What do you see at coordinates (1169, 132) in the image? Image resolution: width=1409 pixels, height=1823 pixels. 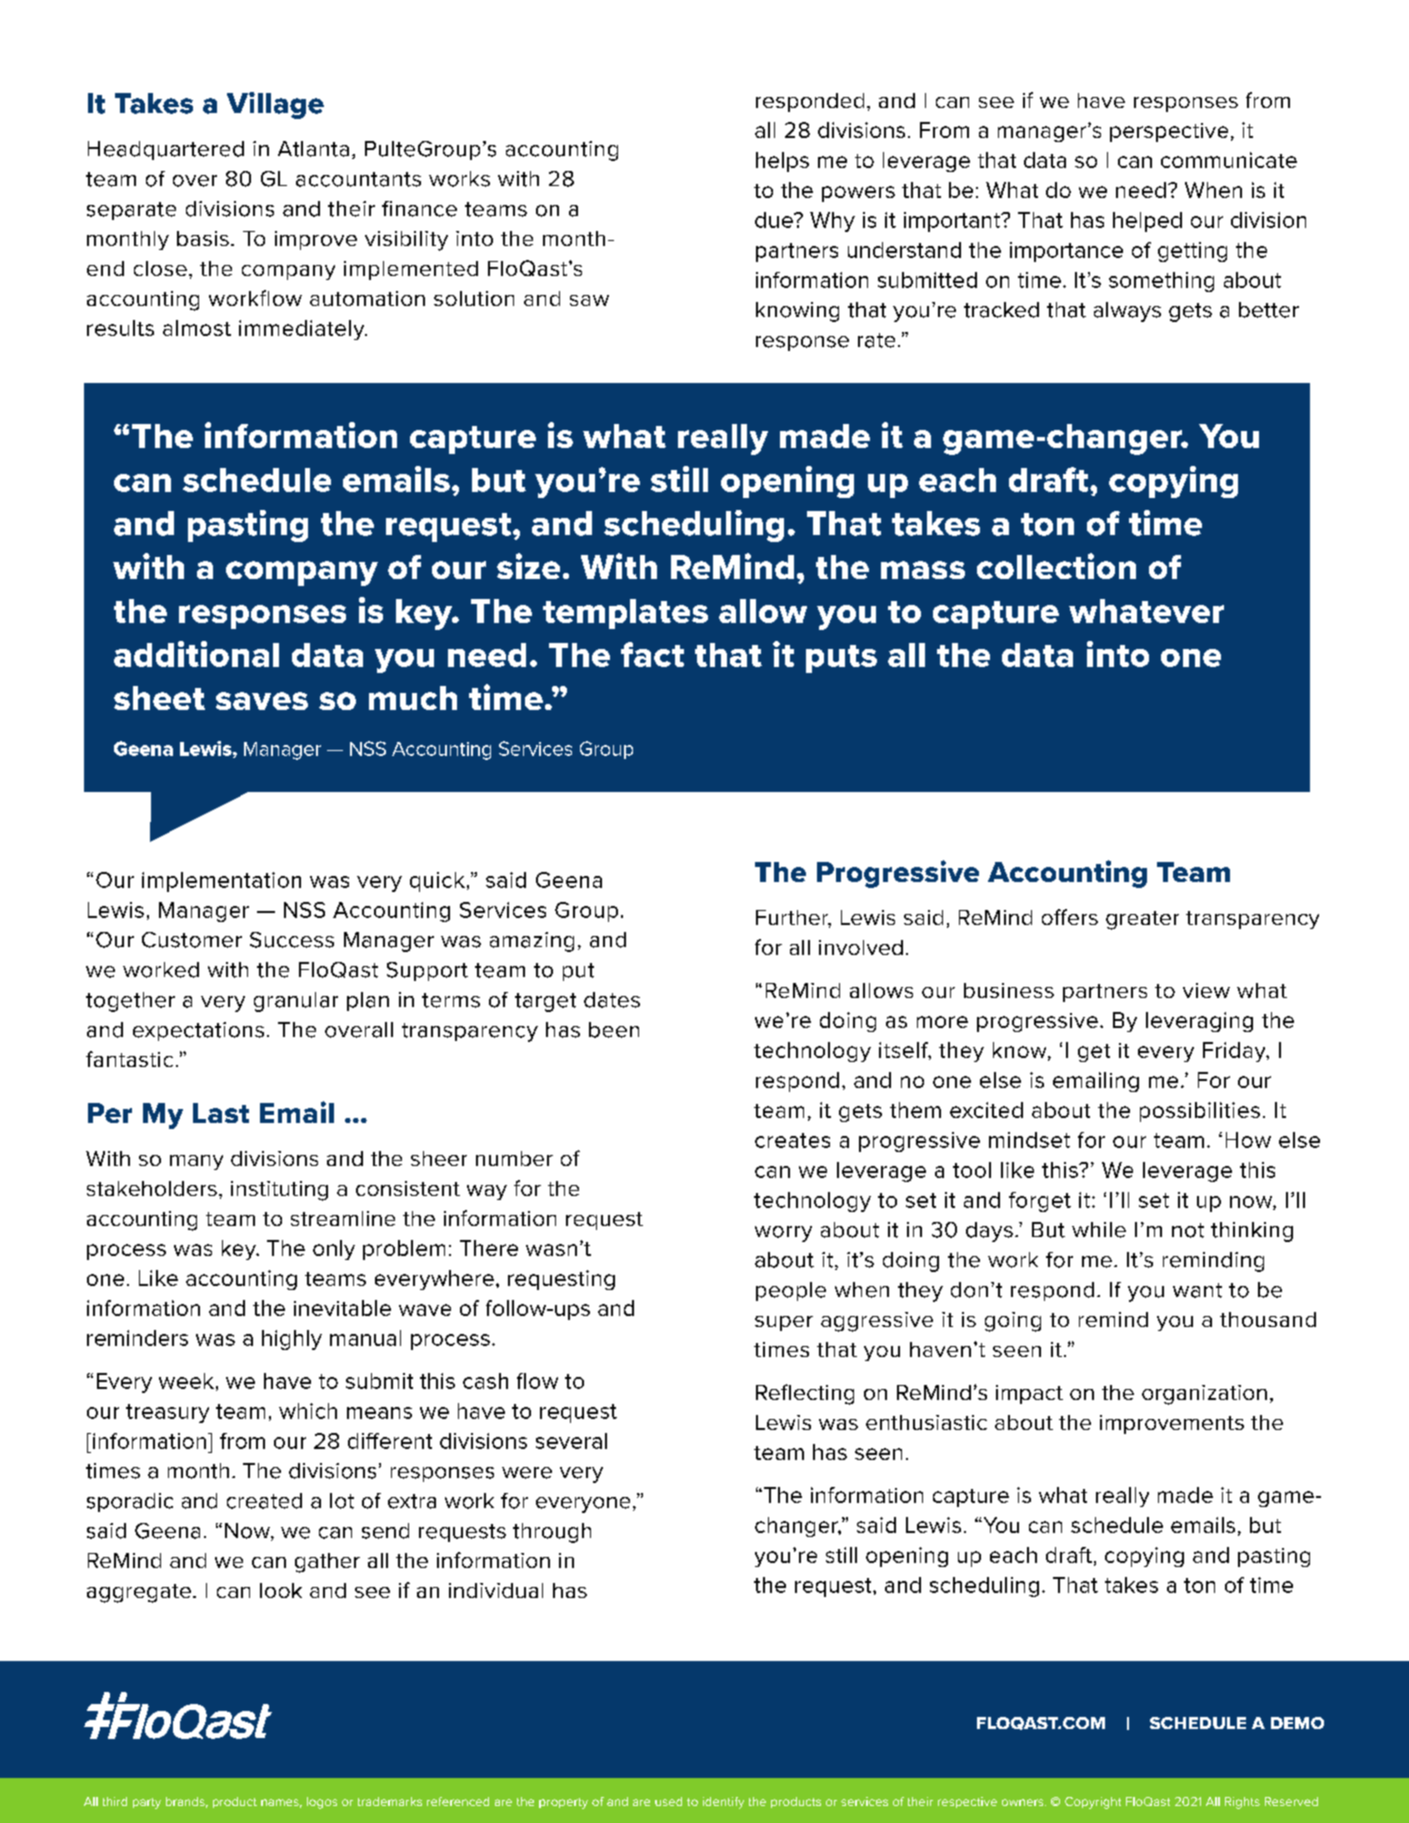 I see `perspective` at bounding box center [1169, 132].
